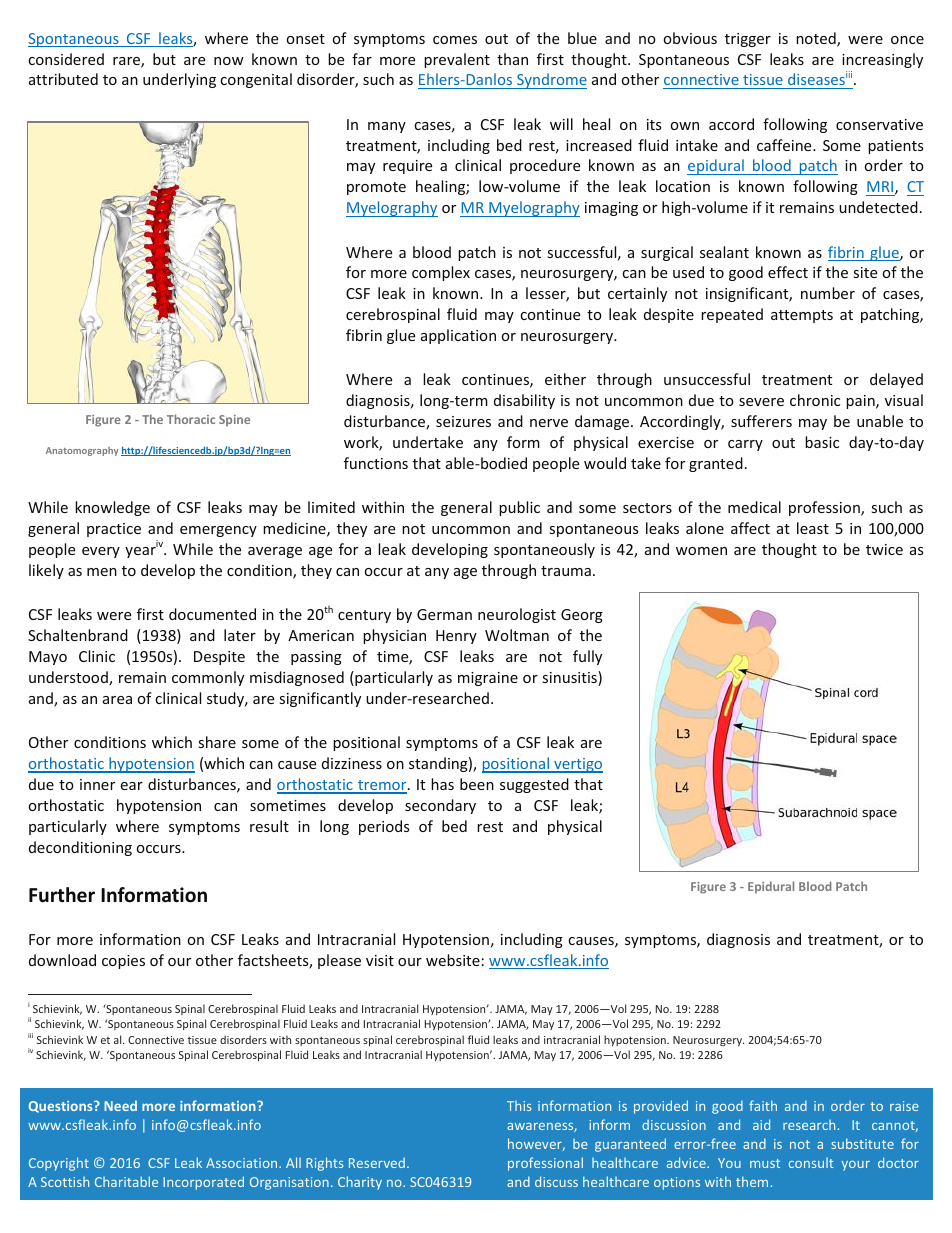 The width and height of the screenshot is (952, 1233). Describe the element at coordinates (191, 419) in the screenshot. I see `Thoracic` at that location.
